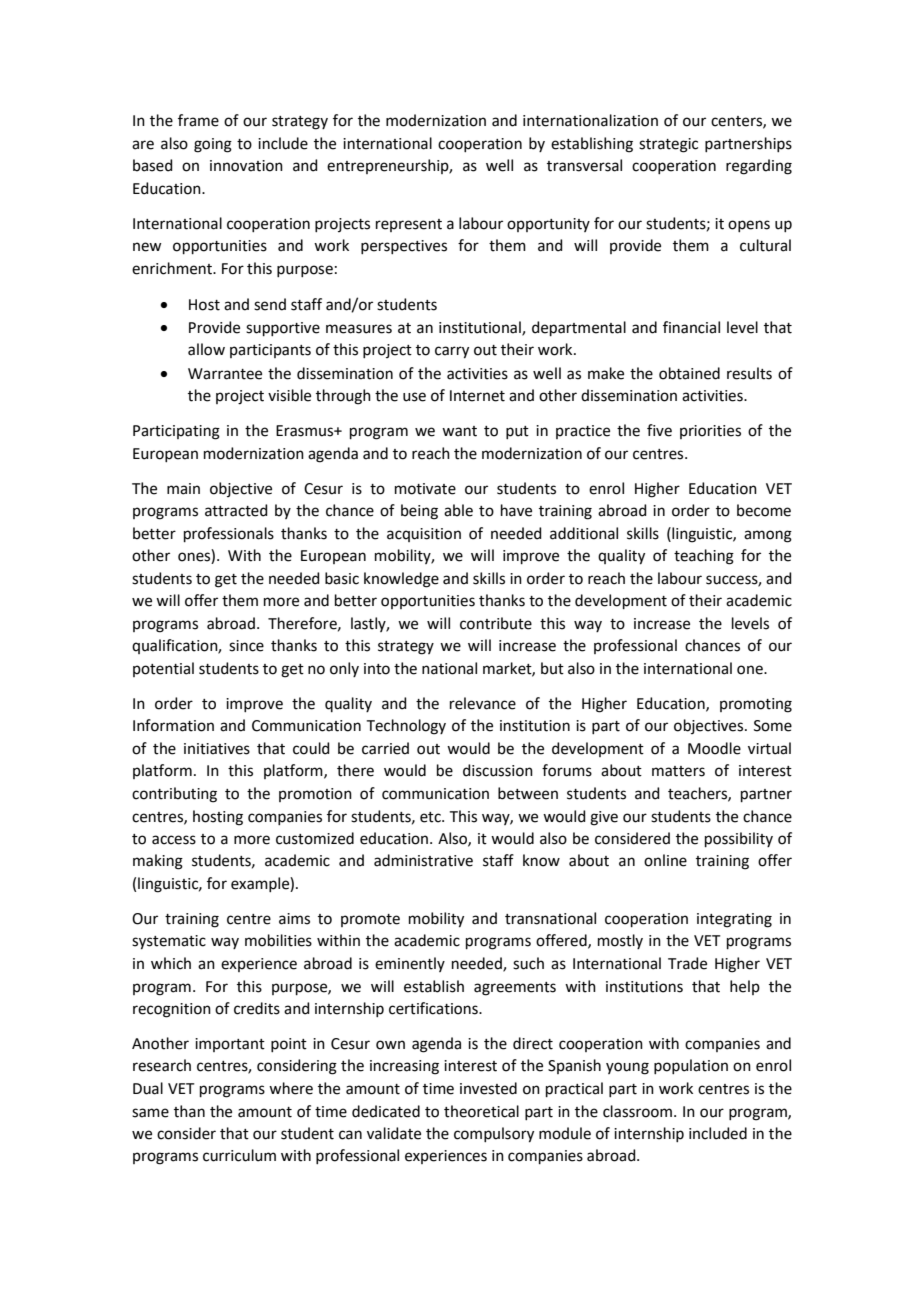 This image has height=1308, width=924. I want to click on teaching, so click(704, 557).
